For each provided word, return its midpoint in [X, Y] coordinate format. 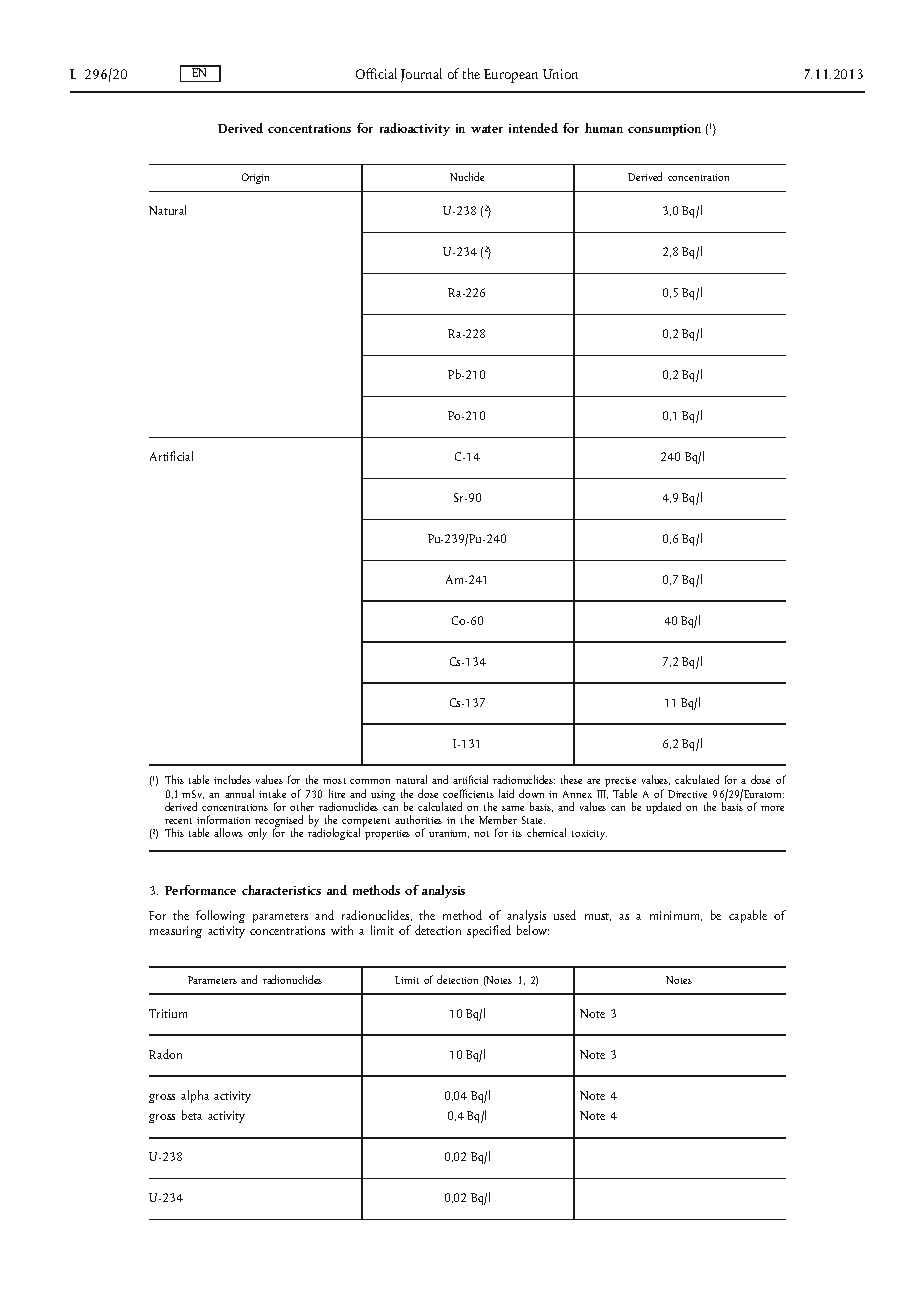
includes [232, 779]
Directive [687, 794]
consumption [664, 130]
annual [239, 793]
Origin [255, 178]
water [487, 129]
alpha [195, 1096]
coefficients [468, 793]
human [604, 128]
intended [533, 128]
